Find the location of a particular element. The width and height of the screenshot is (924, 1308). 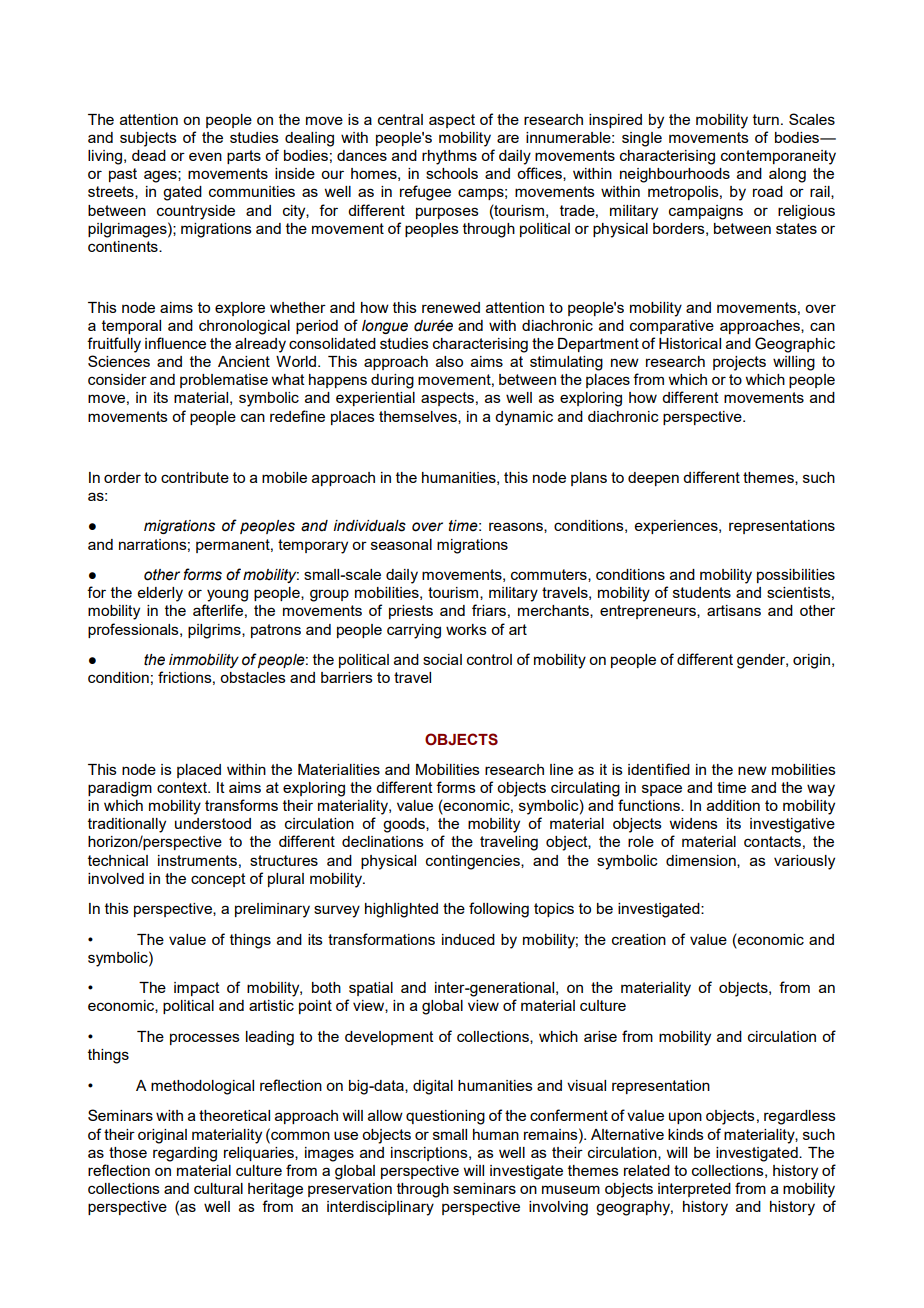

understood is located at coordinates (213, 823).
